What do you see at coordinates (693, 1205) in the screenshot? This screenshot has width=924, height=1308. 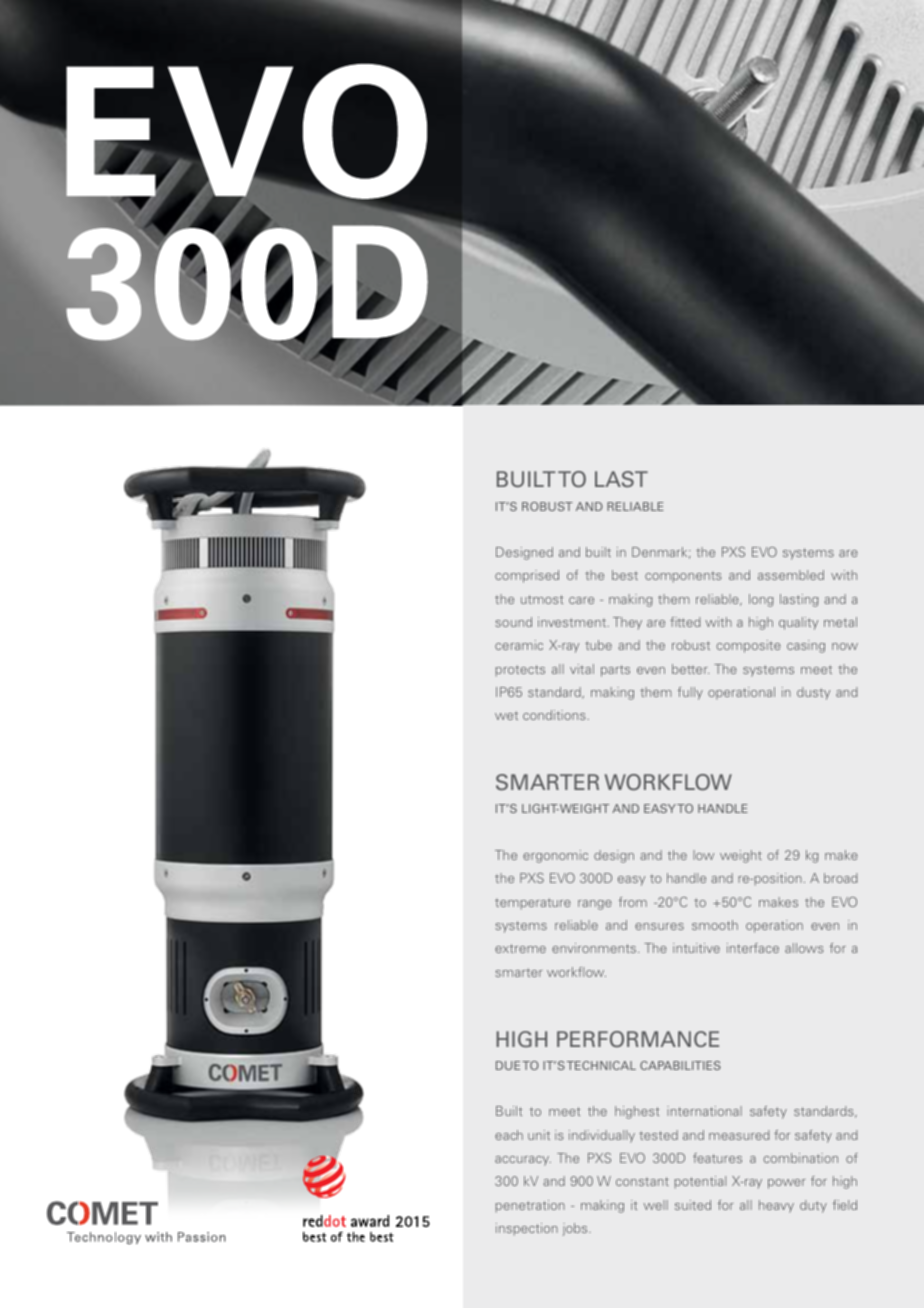 I see `suited` at bounding box center [693, 1205].
